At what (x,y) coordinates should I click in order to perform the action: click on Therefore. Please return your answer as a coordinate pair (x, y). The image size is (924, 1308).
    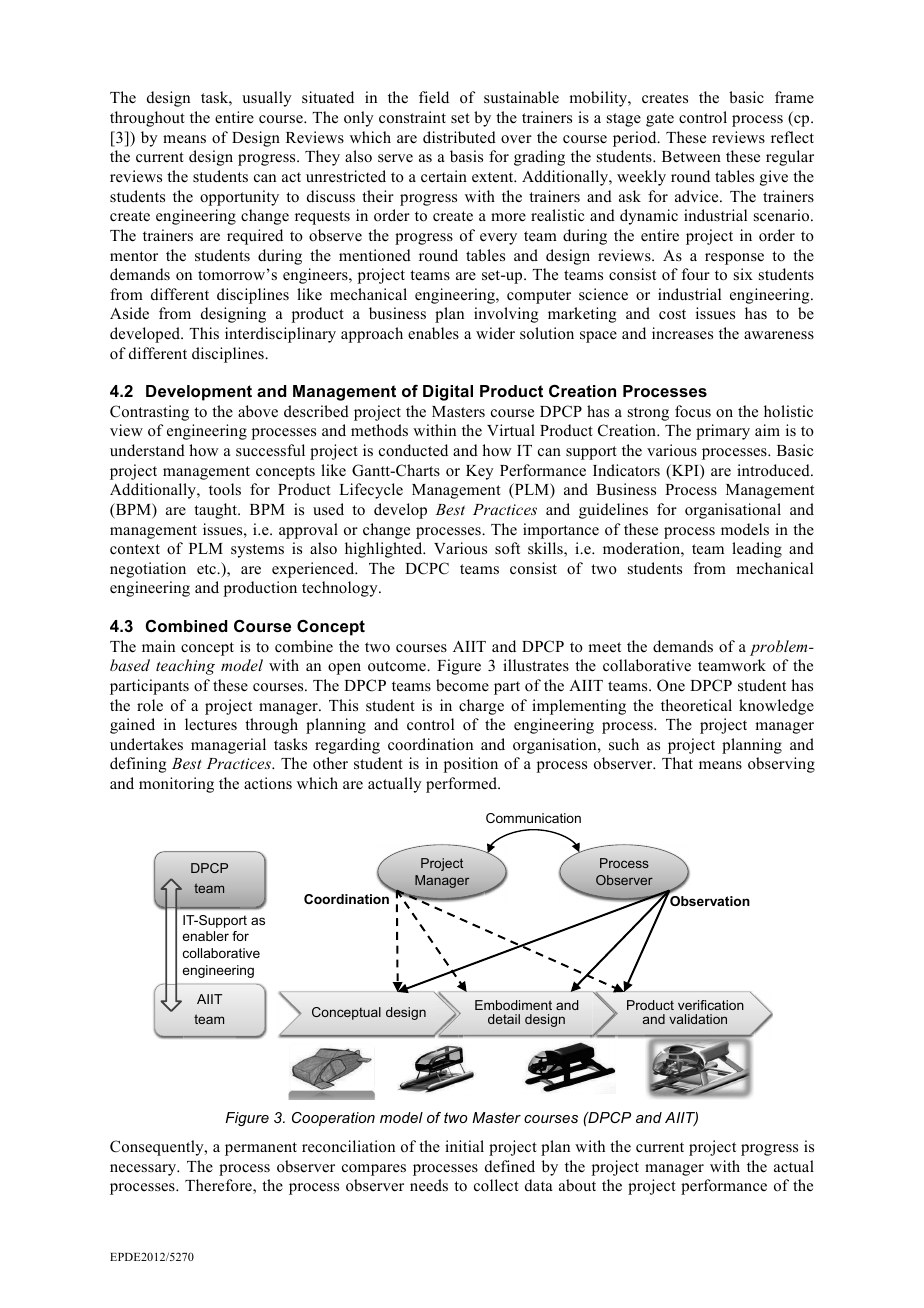
    Looking at the image, I should click on (219, 1186).
